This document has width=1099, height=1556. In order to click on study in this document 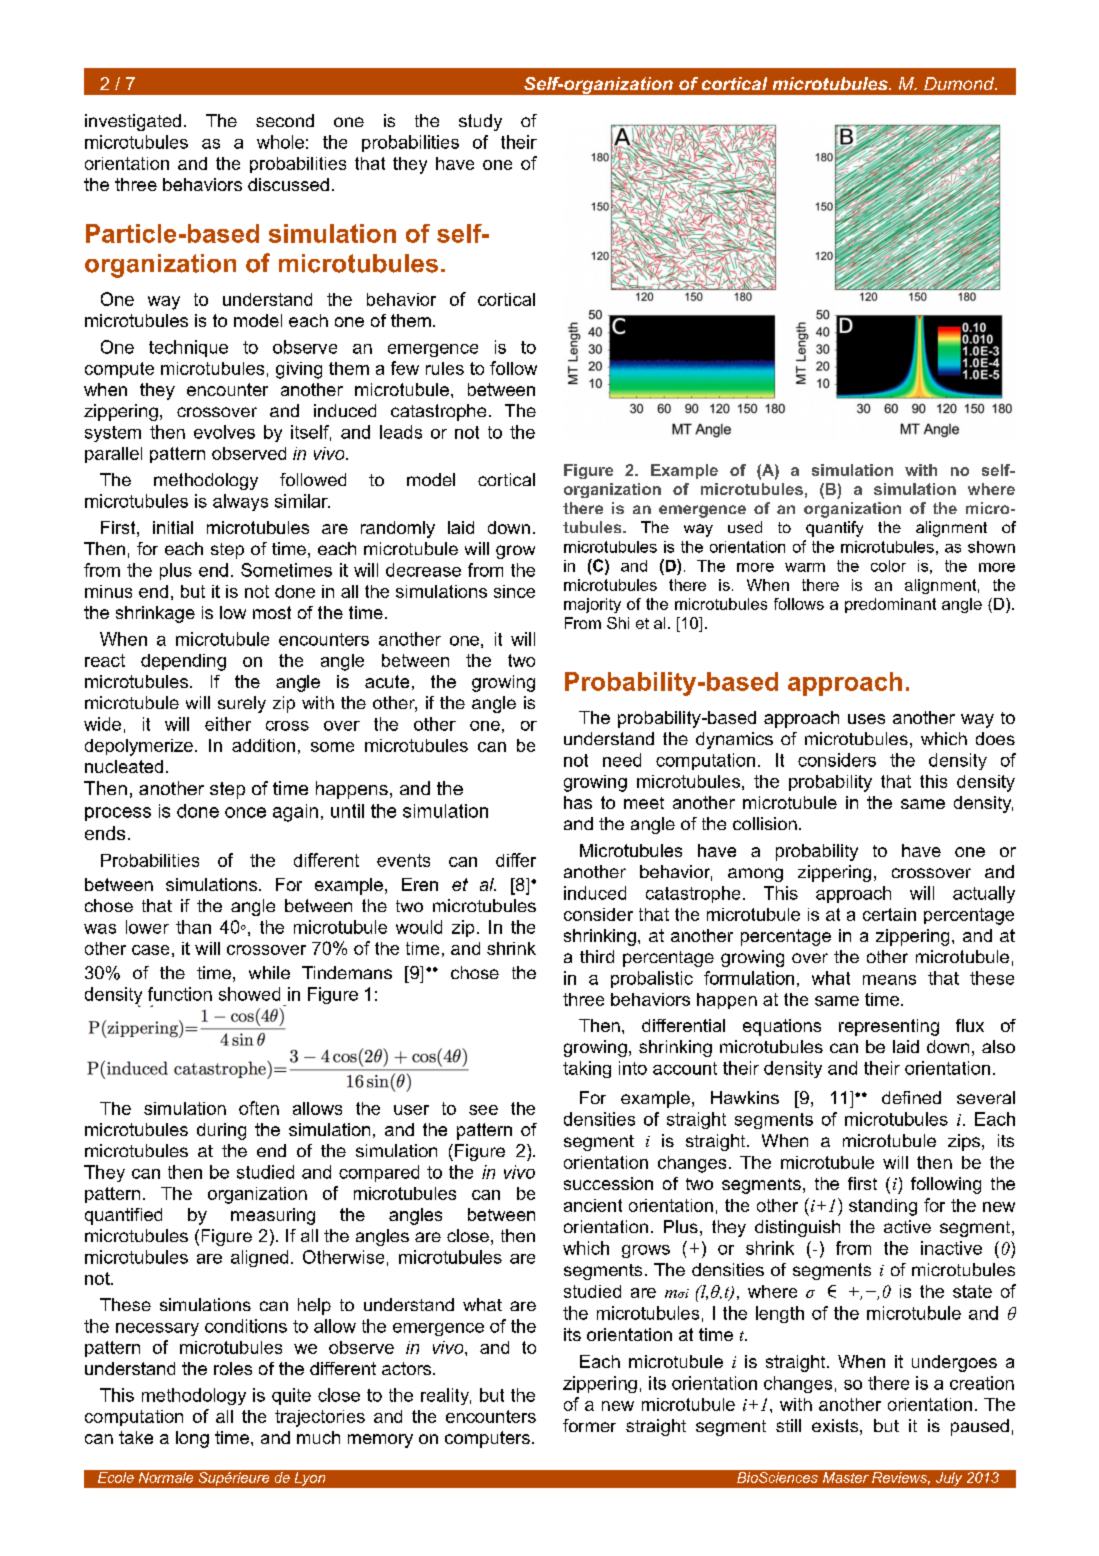, I will do `click(480, 122)`.
